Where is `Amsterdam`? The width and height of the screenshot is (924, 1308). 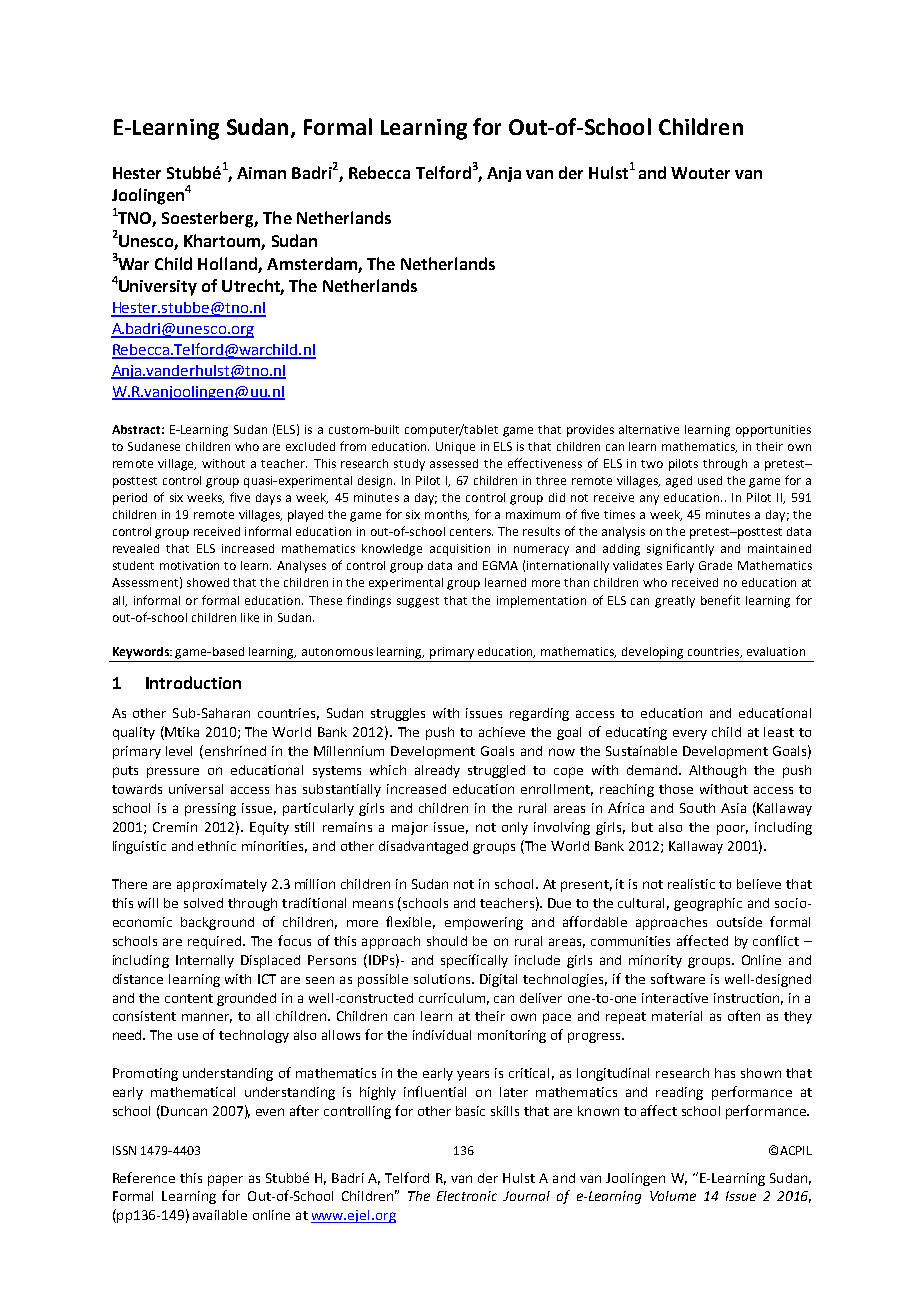
Amsterdam is located at coordinates (312, 263).
